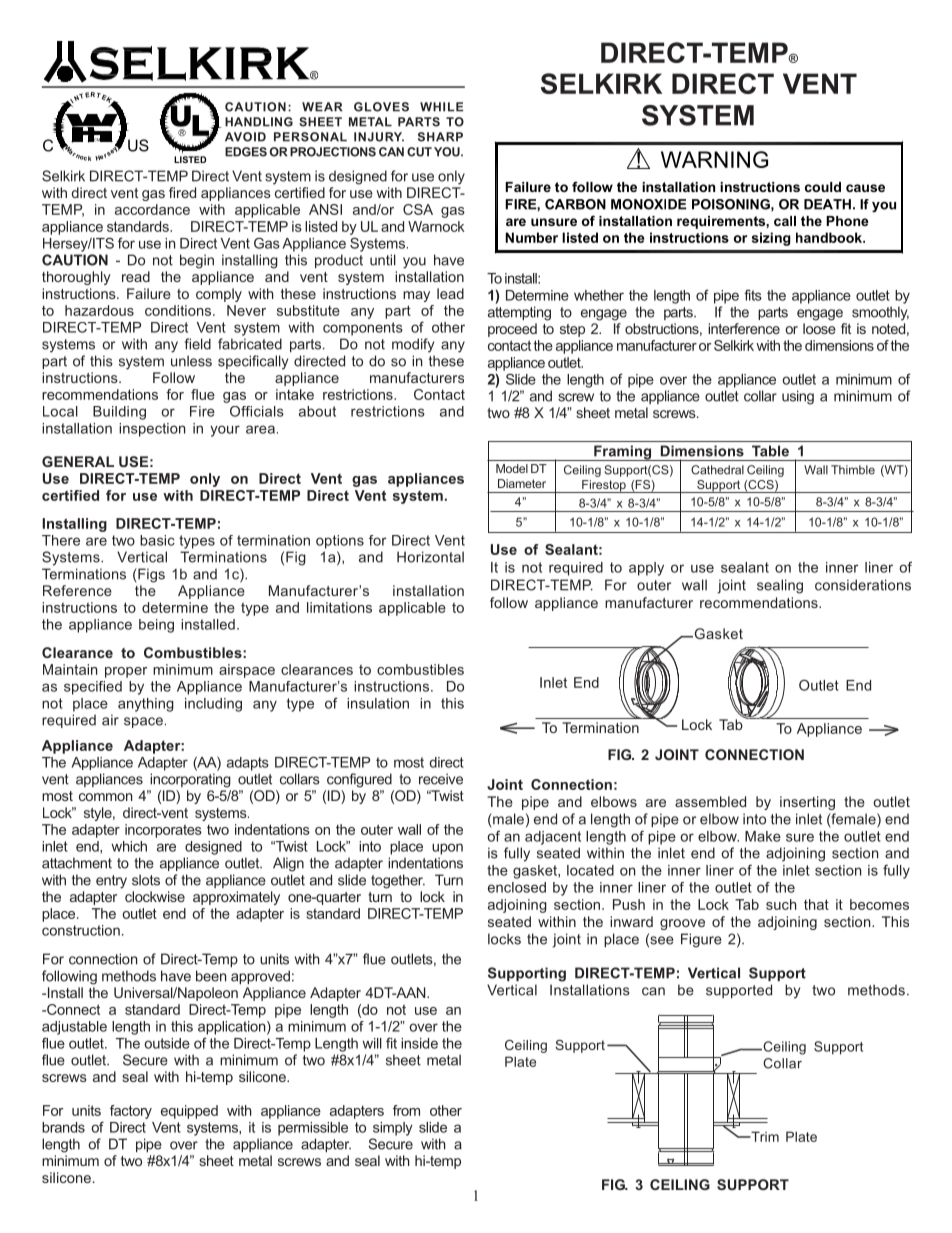  What do you see at coordinates (430, 557) in the screenshot?
I see `Horizontal` at bounding box center [430, 557].
